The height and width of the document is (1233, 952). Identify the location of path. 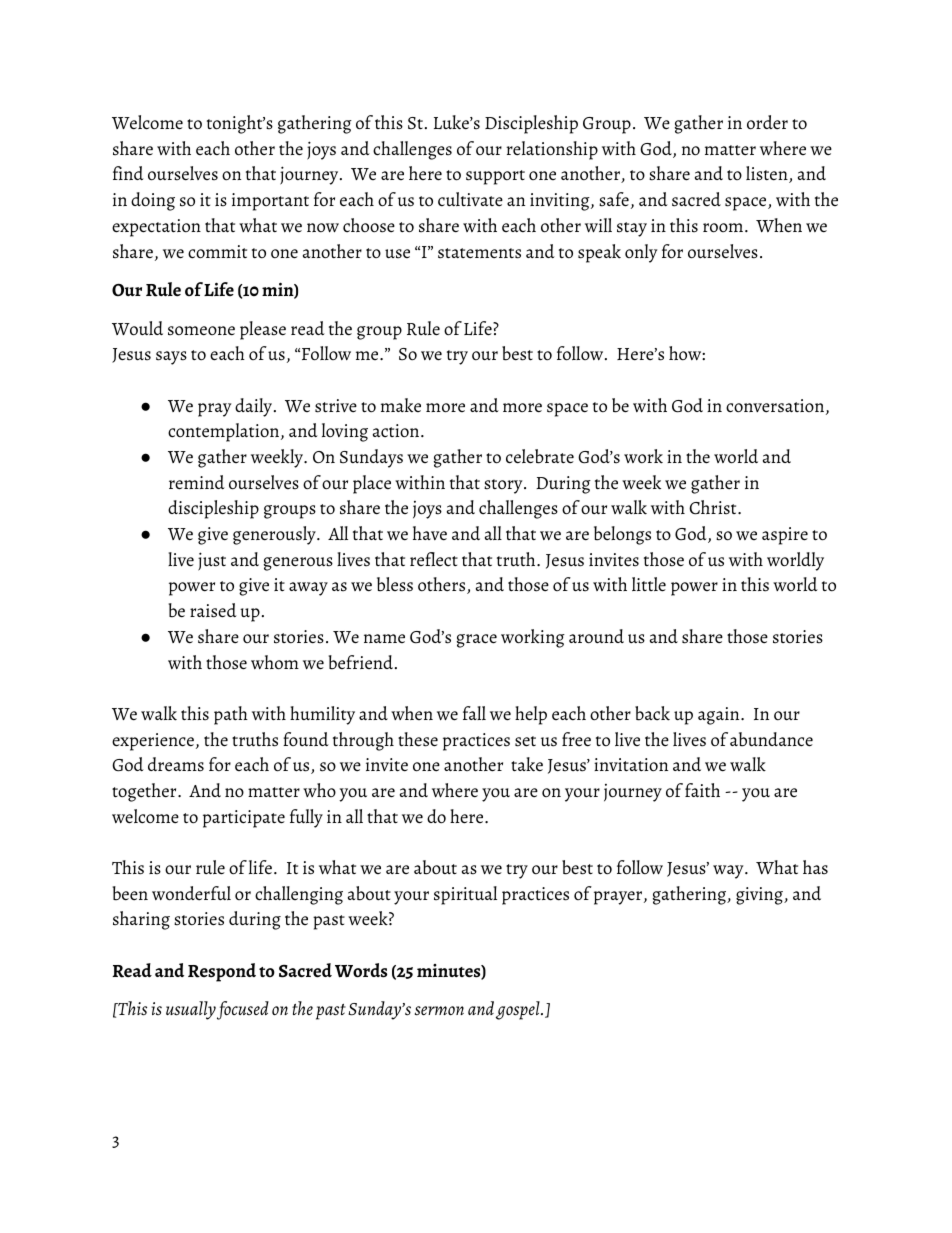
(231, 715).
